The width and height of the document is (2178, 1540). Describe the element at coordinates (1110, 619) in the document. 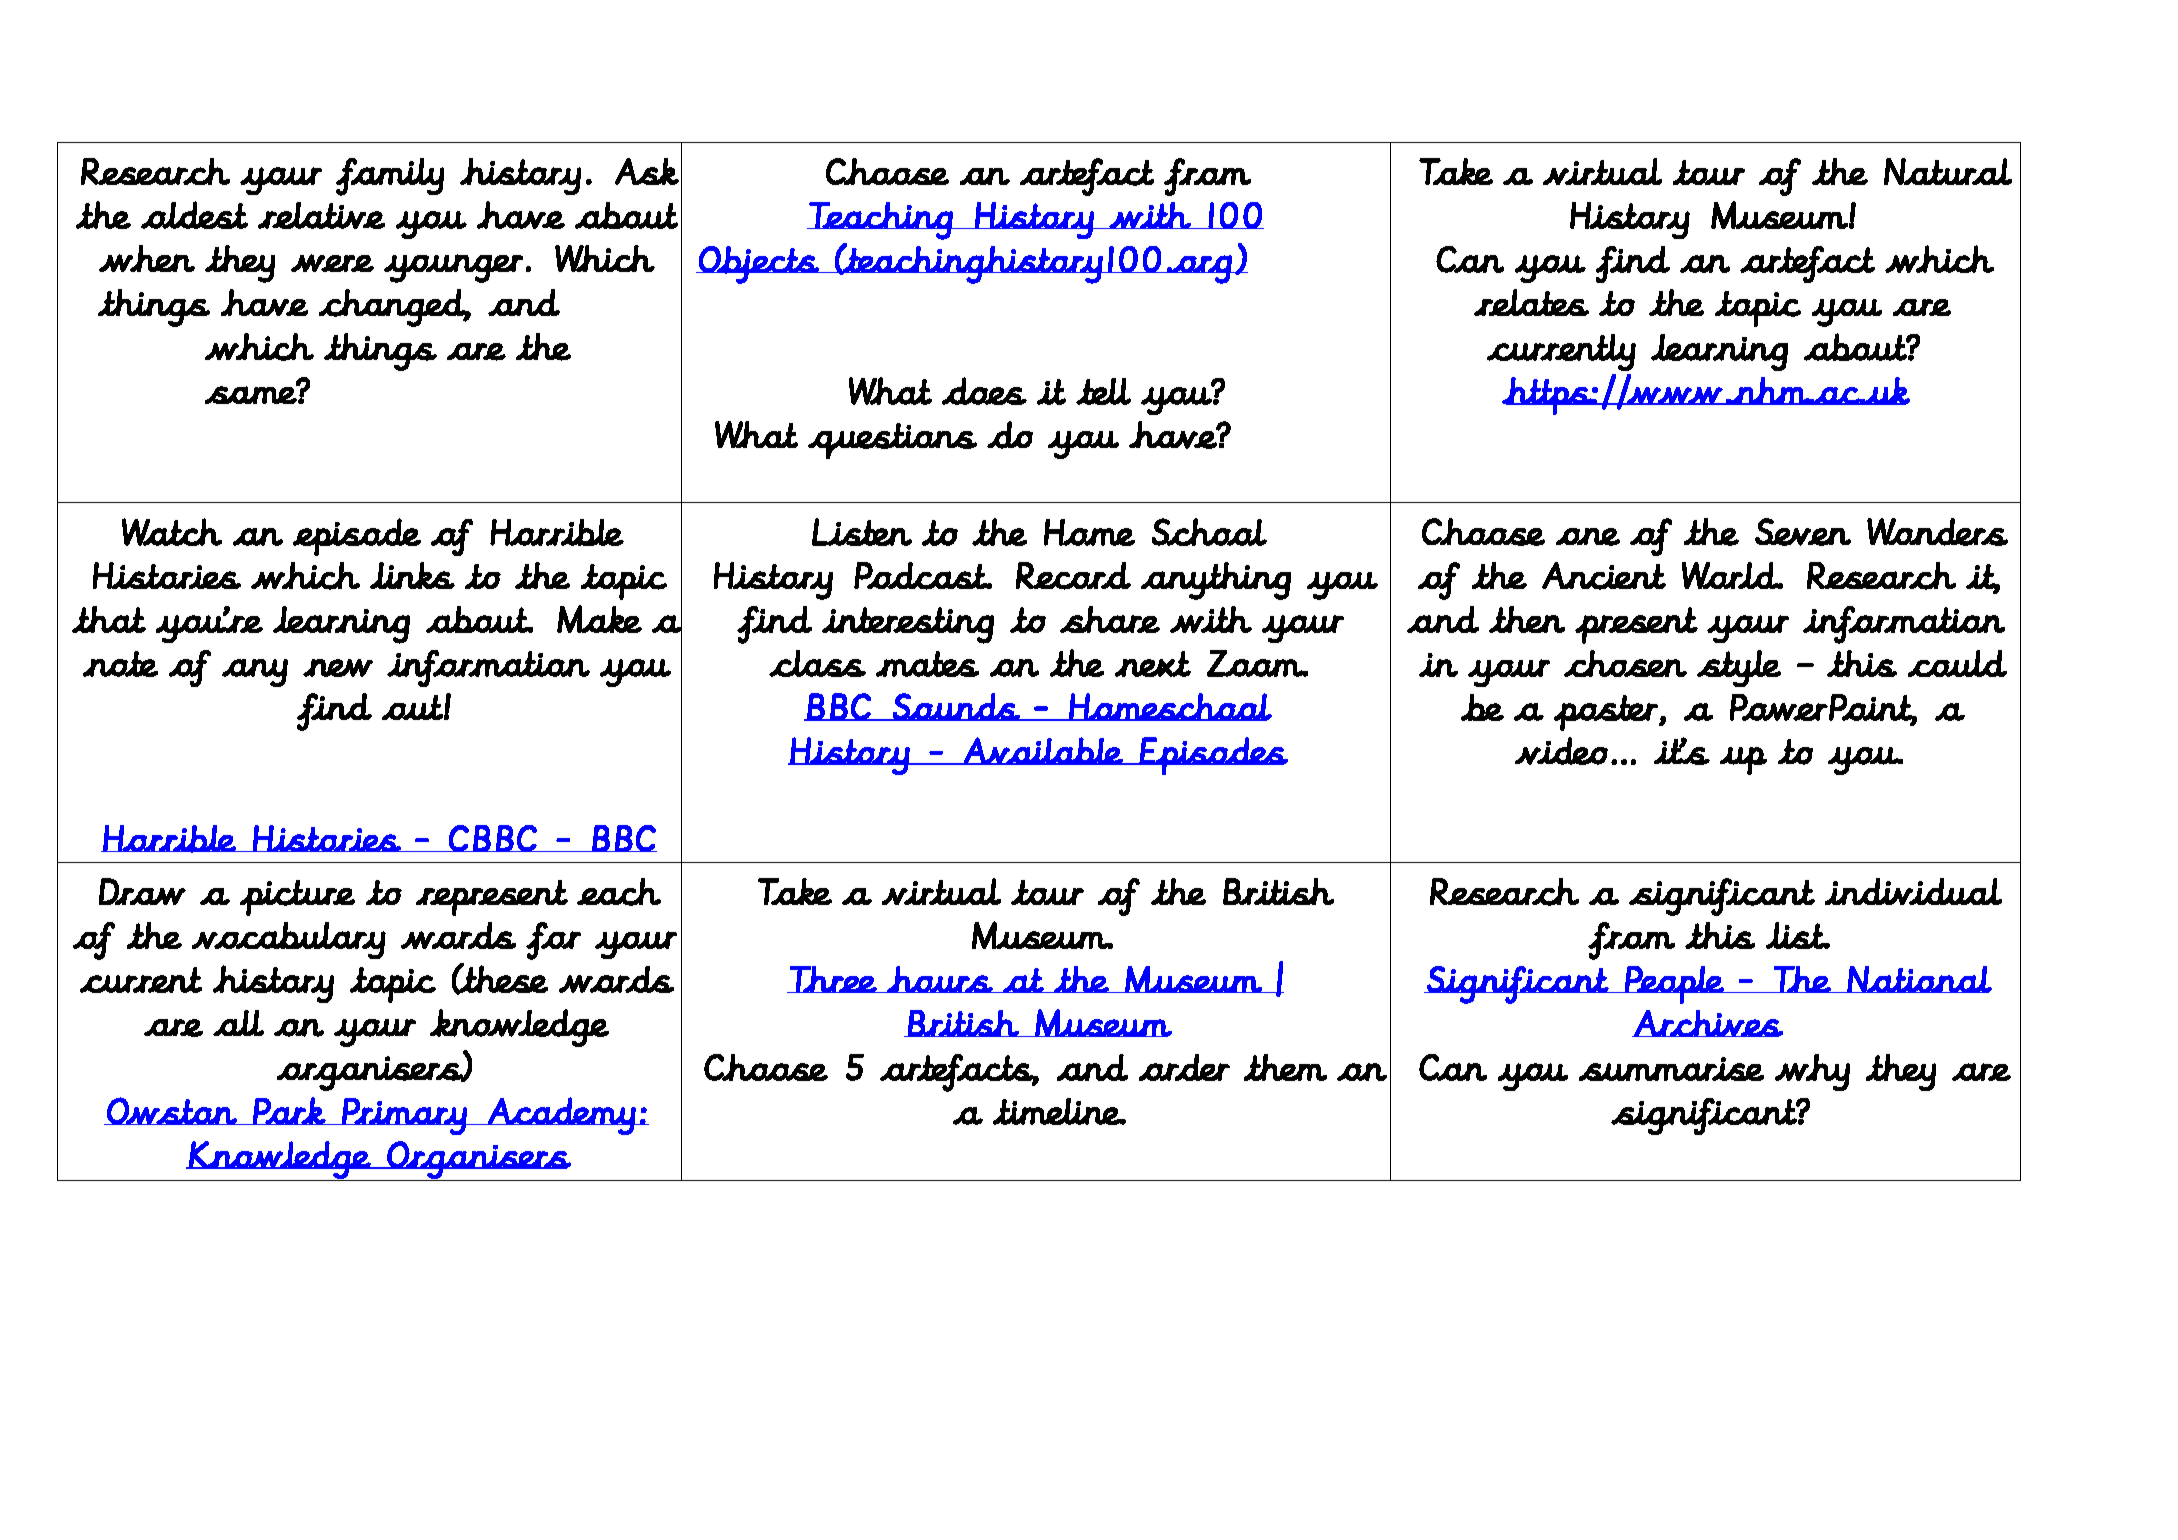

I see `share` at that location.
